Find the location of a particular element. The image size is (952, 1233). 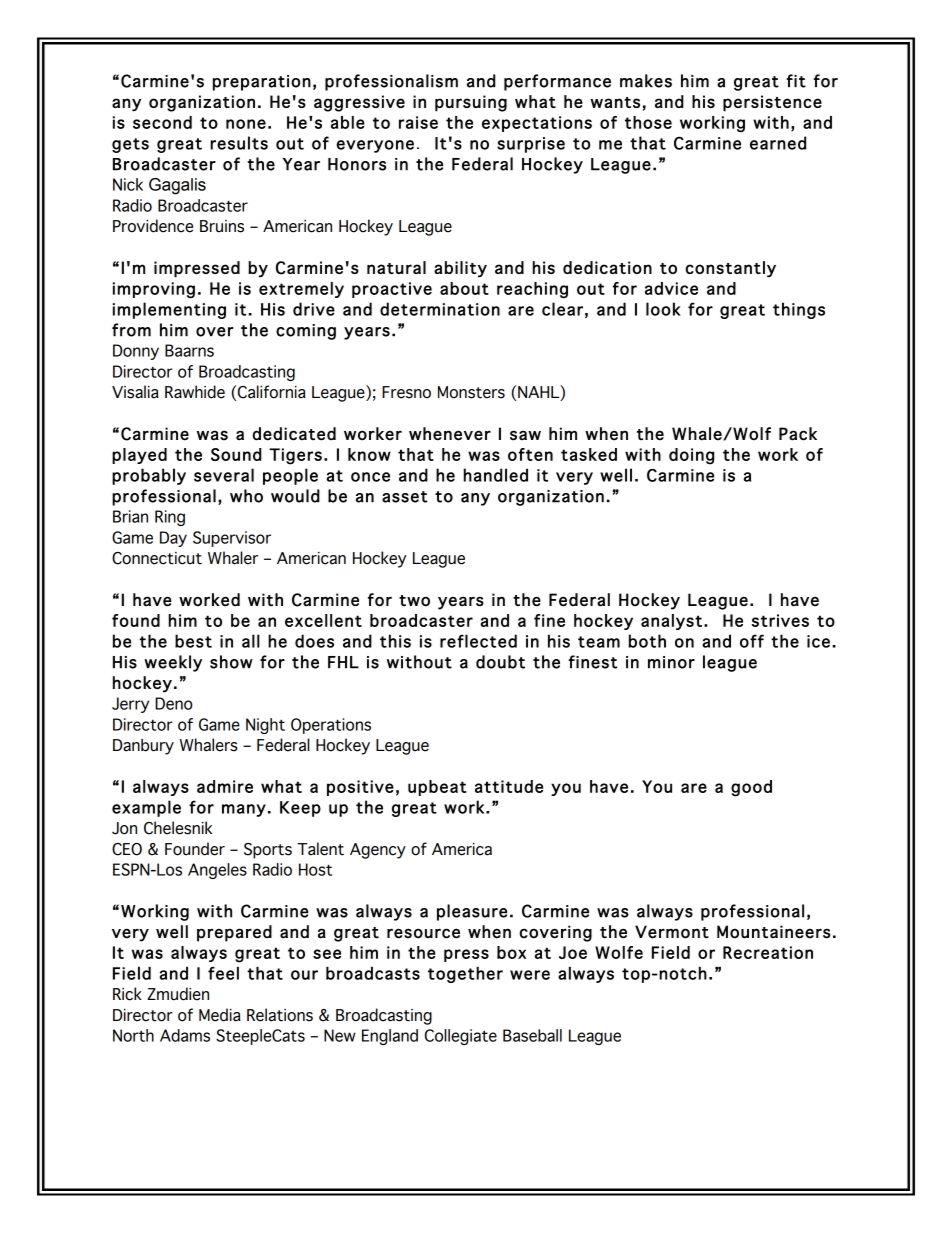

Collegiate is located at coordinates (461, 1037).
